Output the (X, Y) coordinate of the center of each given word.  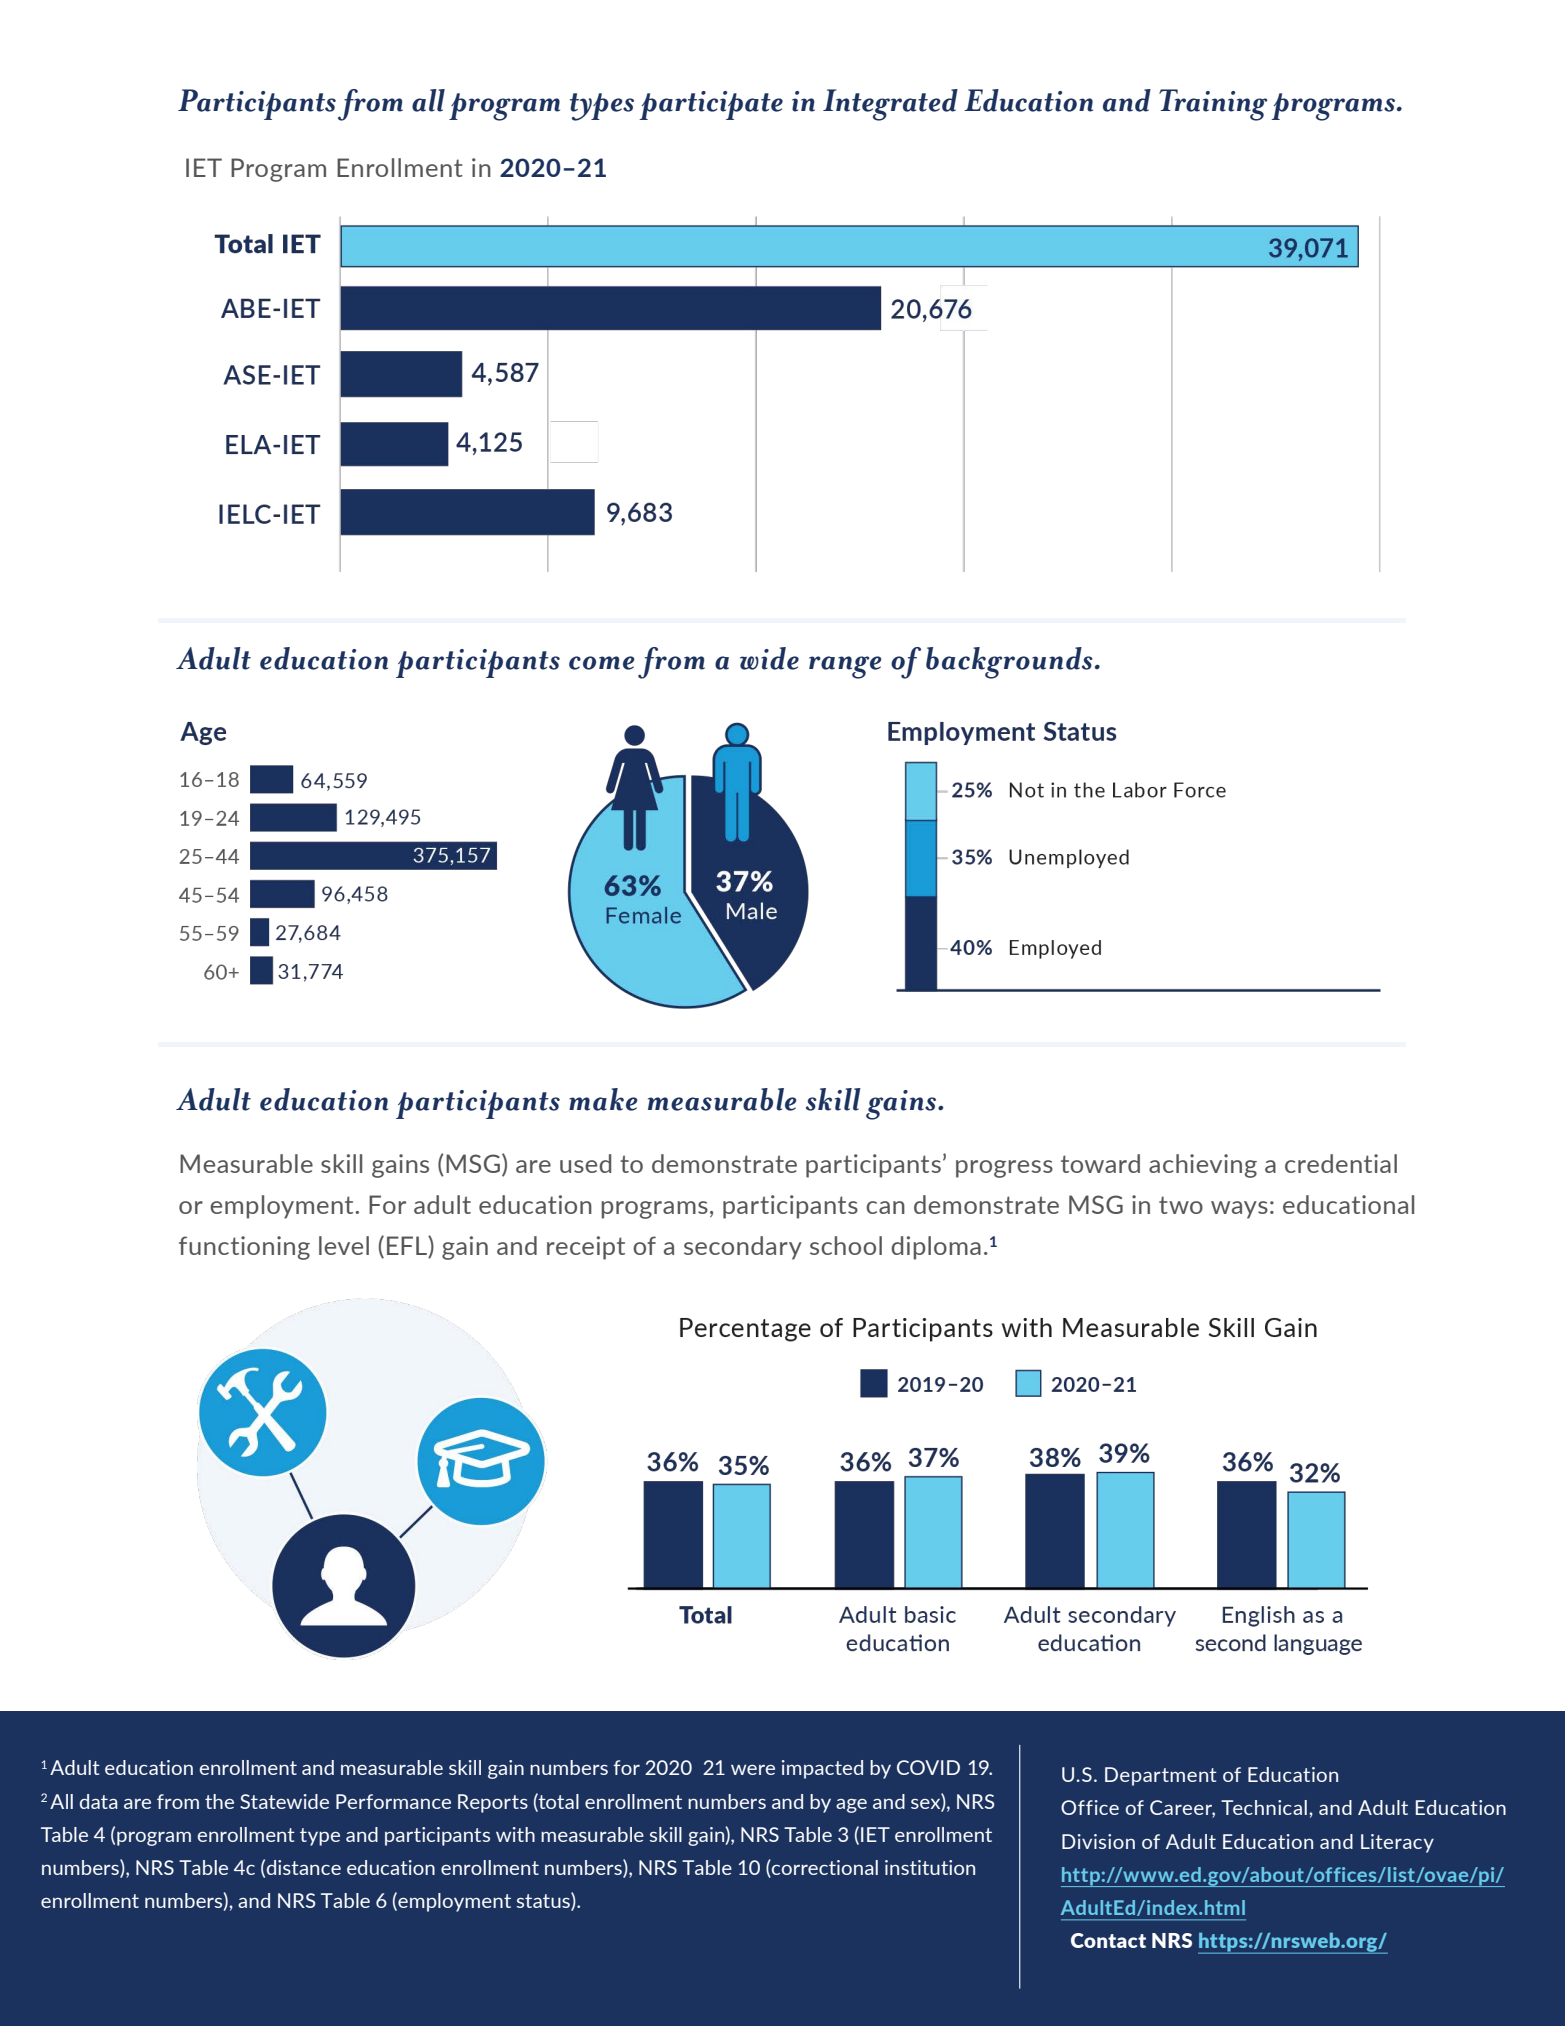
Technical (1264, 1807)
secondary (743, 1248)
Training (1213, 105)
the (219, 1801)
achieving (1203, 1166)
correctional (824, 1869)
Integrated (890, 105)
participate (711, 105)
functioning (244, 1248)
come (602, 663)
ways (1239, 1210)
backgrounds (1009, 663)
